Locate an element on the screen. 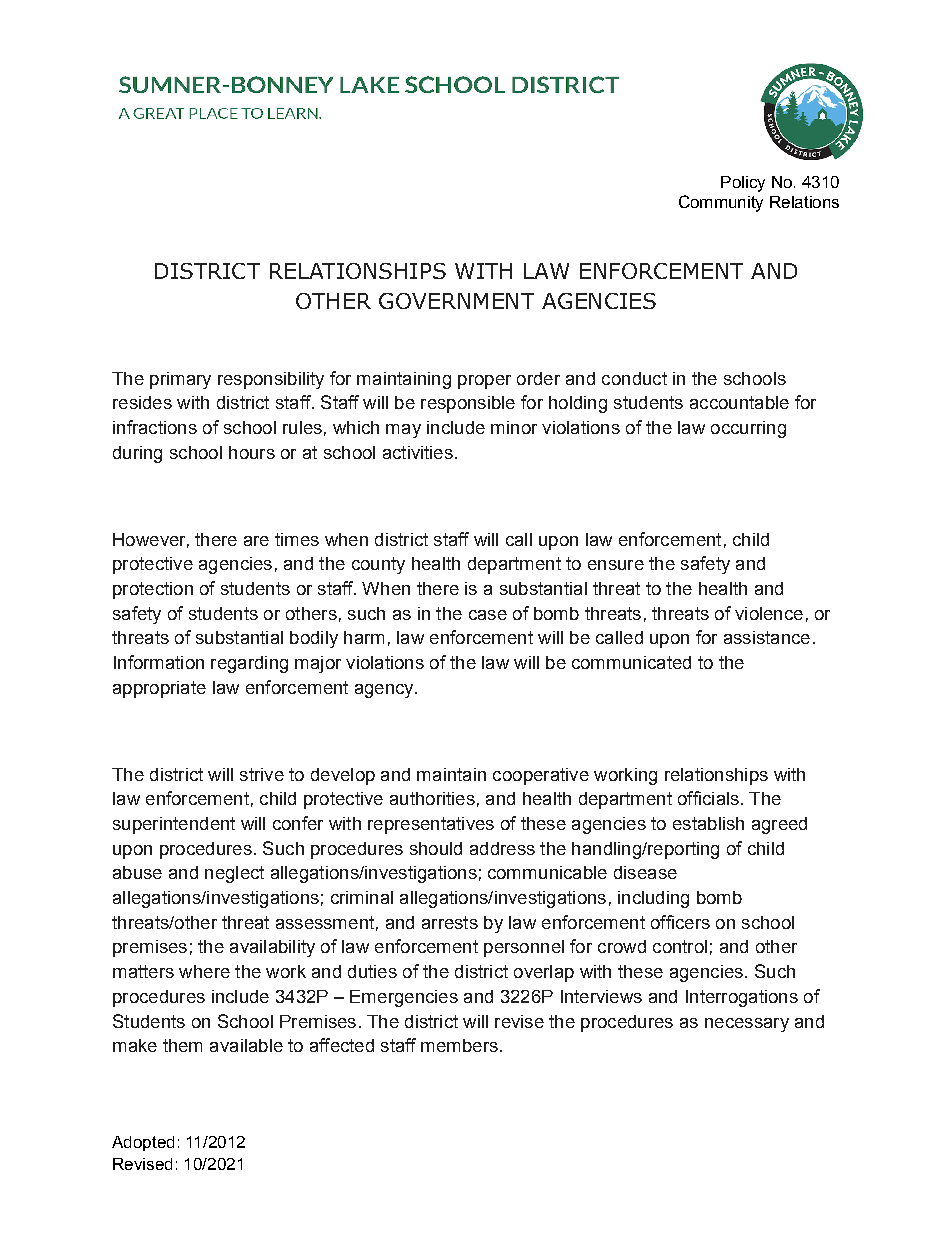  case is located at coordinates (488, 615).
